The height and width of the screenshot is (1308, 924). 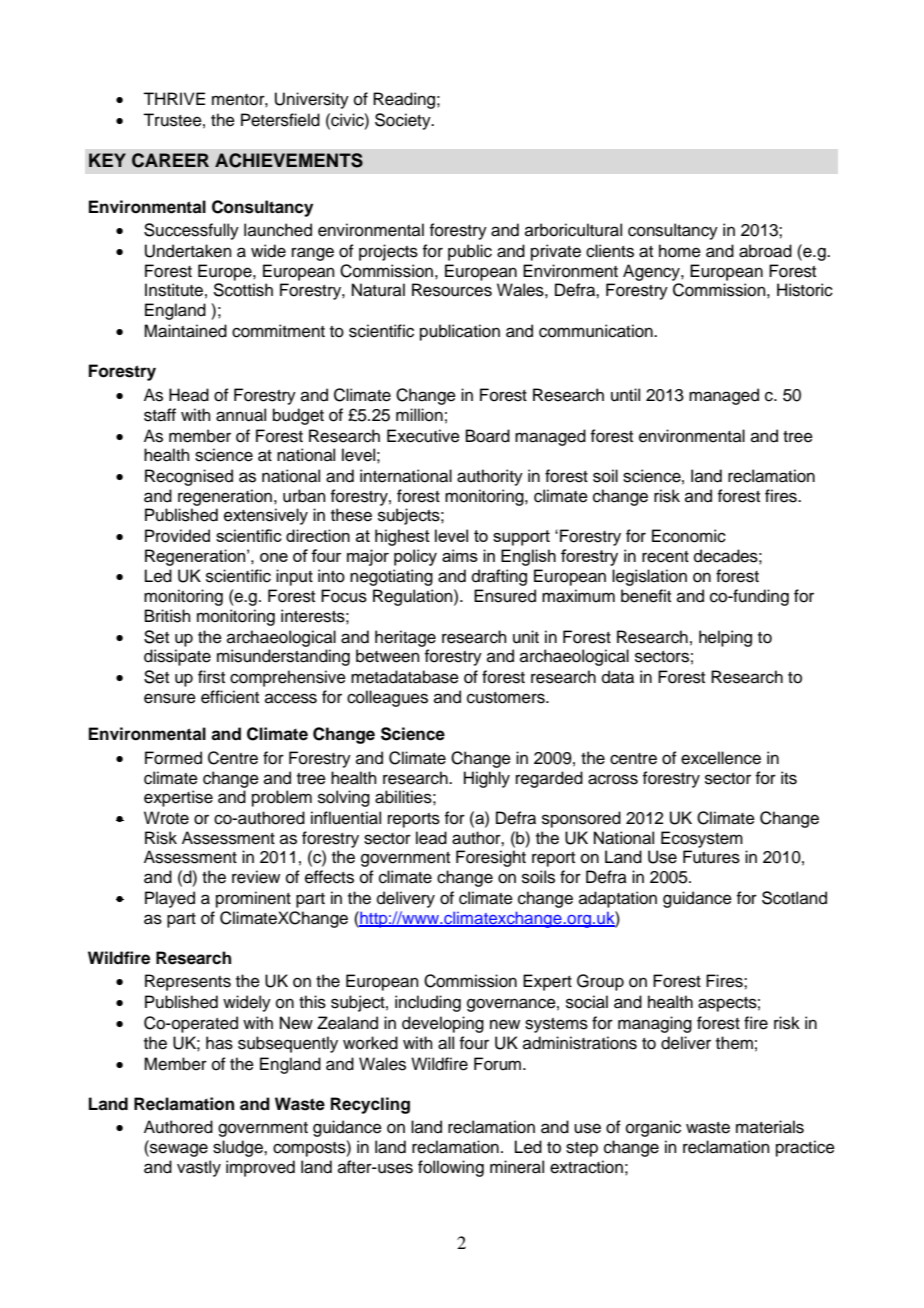 What do you see at coordinates (725, 638) in the screenshot?
I see `helping` at bounding box center [725, 638].
